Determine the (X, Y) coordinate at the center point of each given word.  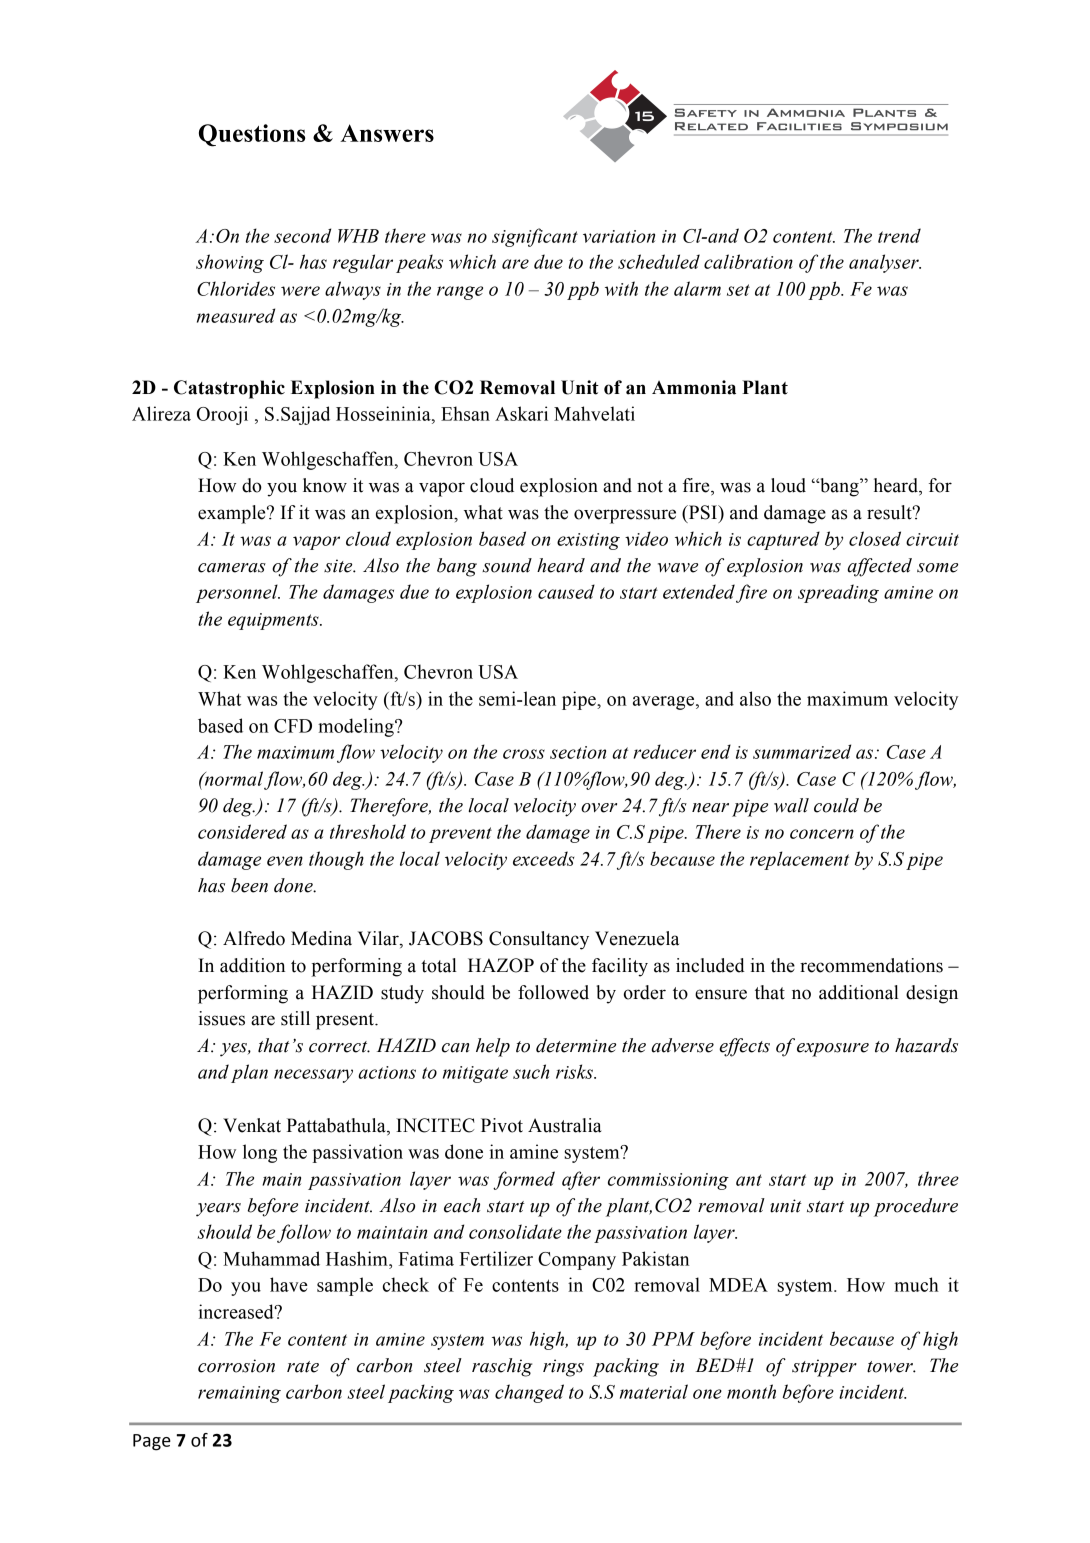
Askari (521, 413)
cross (524, 754)
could (836, 805)
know (325, 485)
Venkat (252, 1125)
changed (529, 1393)
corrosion (236, 1366)
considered (242, 831)
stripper (824, 1368)
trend (899, 235)
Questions (252, 135)
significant (535, 237)
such (531, 1071)
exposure (833, 1050)
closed (875, 538)
